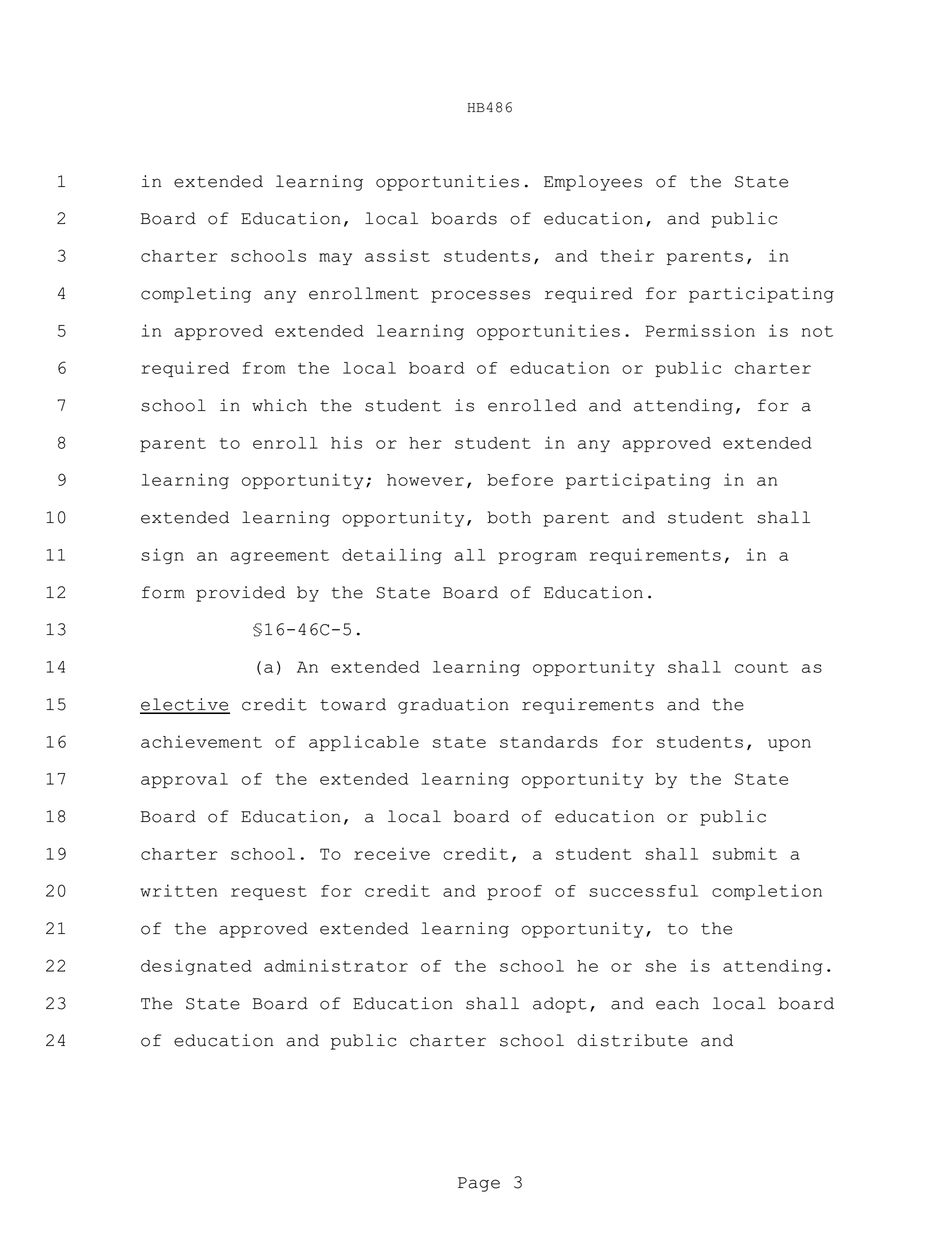 The height and width of the screenshot is (1233, 952). What do you see at coordinates (677, 1003) in the screenshot?
I see `each` at bounding box center [677, 1003].
